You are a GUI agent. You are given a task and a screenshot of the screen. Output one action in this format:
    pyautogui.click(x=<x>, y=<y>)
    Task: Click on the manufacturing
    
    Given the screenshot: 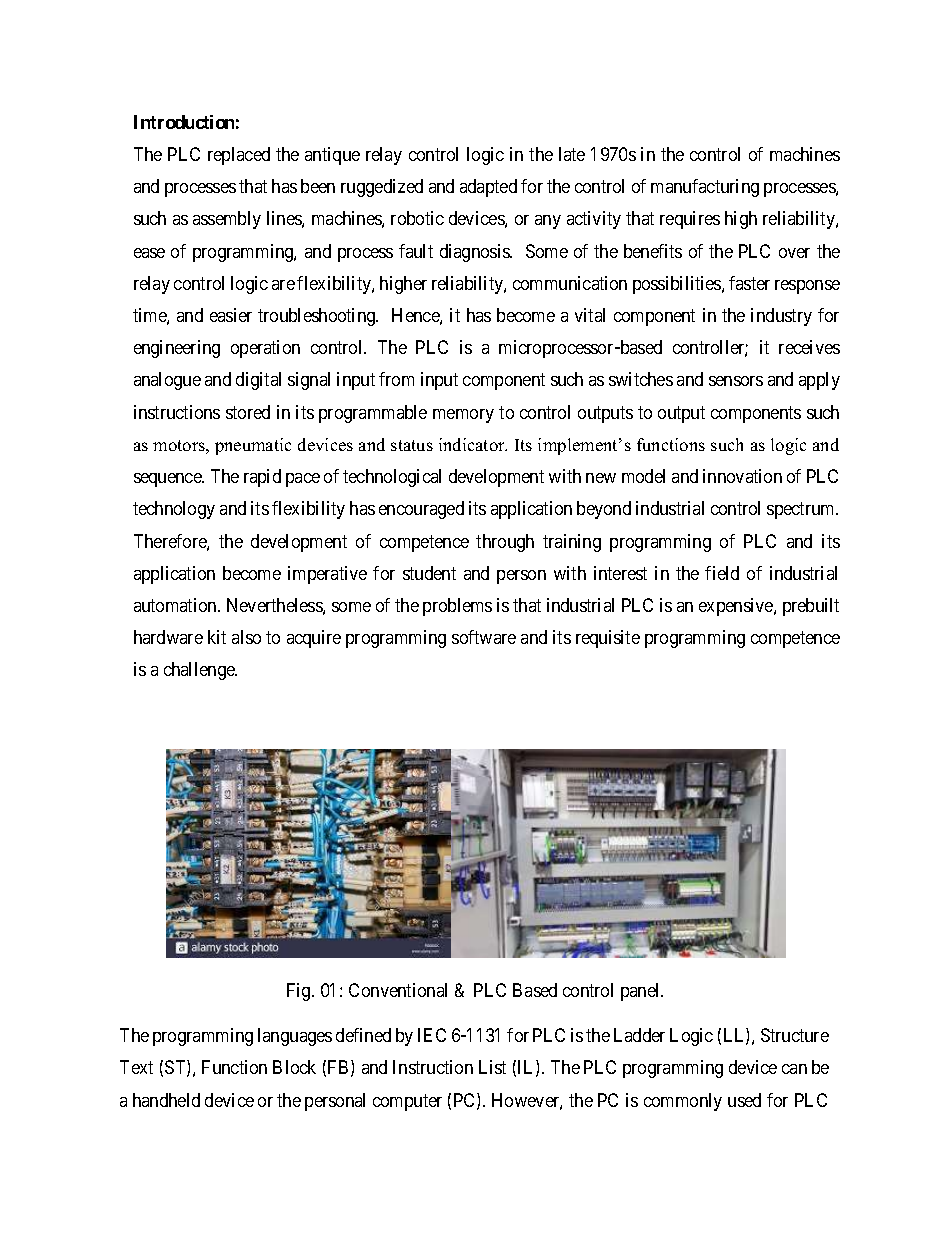 What is the action you would take?
    pyautogui.click(x=705, y=188)
